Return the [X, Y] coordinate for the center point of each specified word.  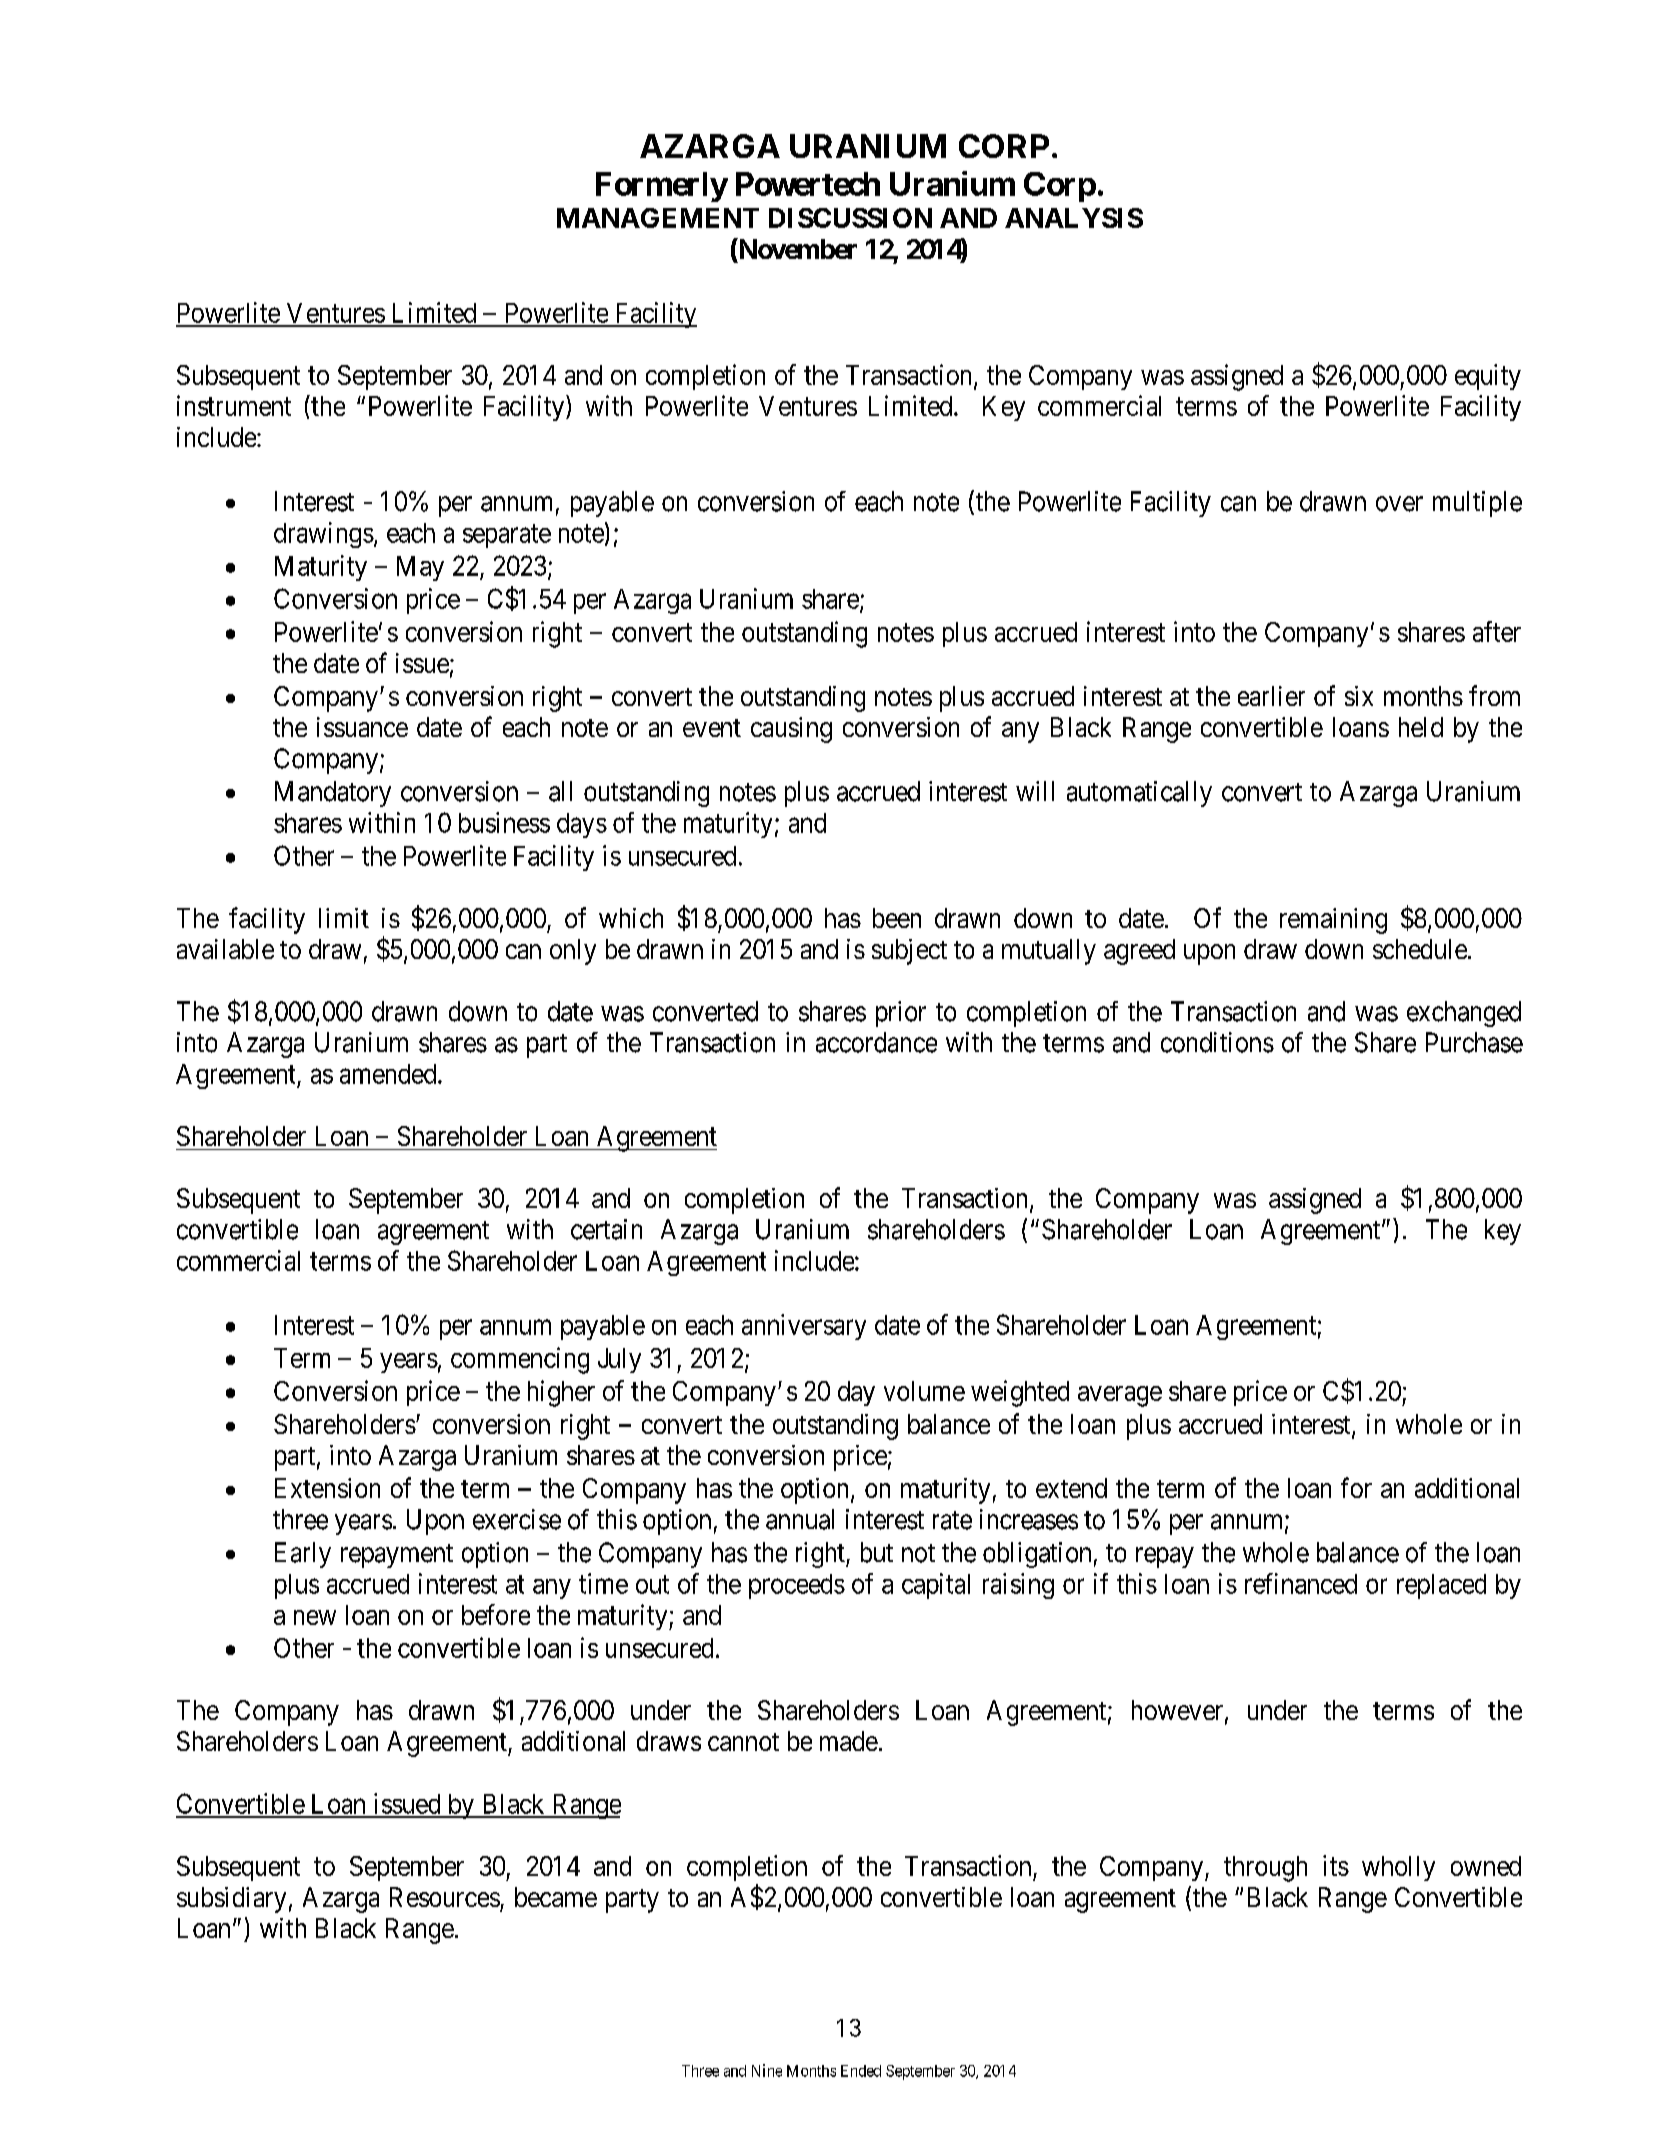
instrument [234, 405]
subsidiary [231, 1900]
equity [1488, 377]
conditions [1217, 1042]
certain [606, 1229]
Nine [767, 2070]
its [1336, 1865]
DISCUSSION [850, 218]
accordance [876, 1042]
